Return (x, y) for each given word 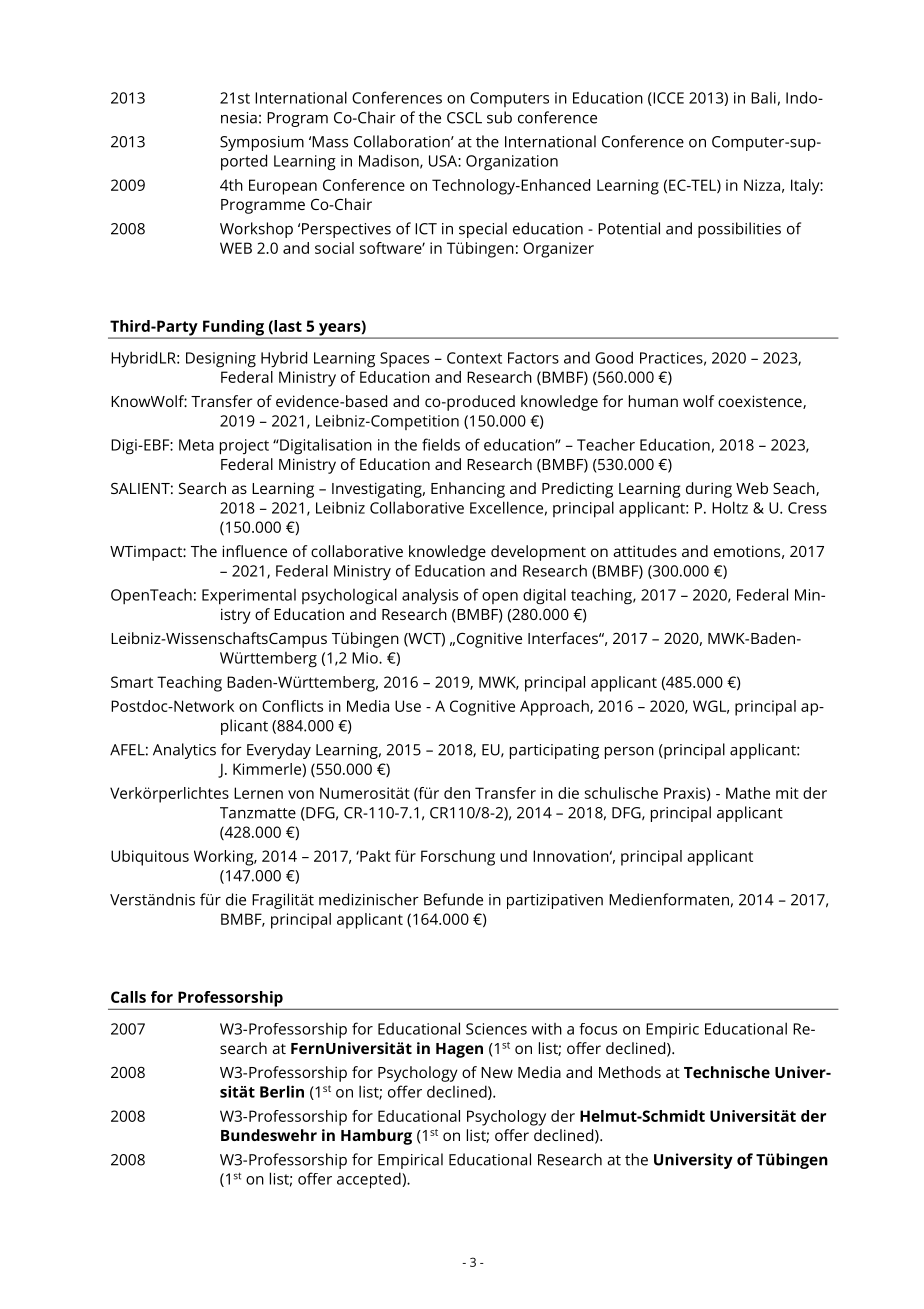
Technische (727, 1072)
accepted (370, 1180)
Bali (763, 98)
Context (474, 358)
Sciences (496, 1029)
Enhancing (468, 490)
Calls (128, 997)
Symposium (262, 143)
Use (408, 706)
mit (787, 793)
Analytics (184, 751)
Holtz (730, 507)
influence (254, 551)
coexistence (761, 402)
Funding (233, 329)
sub (499, 117)
